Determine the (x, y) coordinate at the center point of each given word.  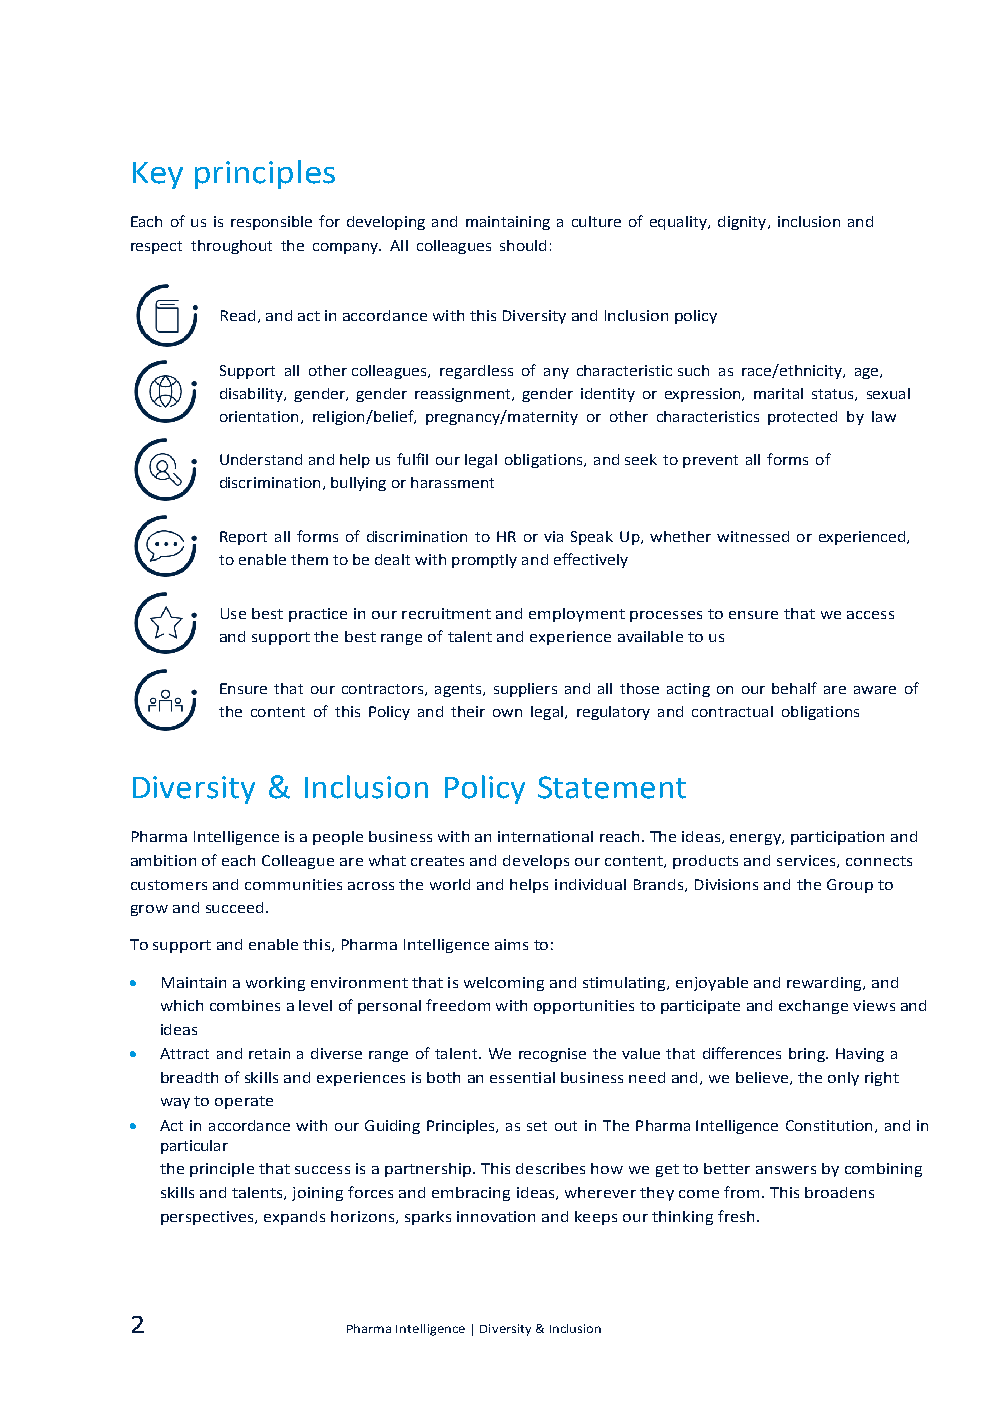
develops (536, 862)
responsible (271, 223)
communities (293, 884)
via (553, 536)
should (523, 245)
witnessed (753, 536)
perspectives (208, 1218)
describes (550, 1168)
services (807, 861)
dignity (743, 223)
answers (786, 1170)
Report (243, 538)
